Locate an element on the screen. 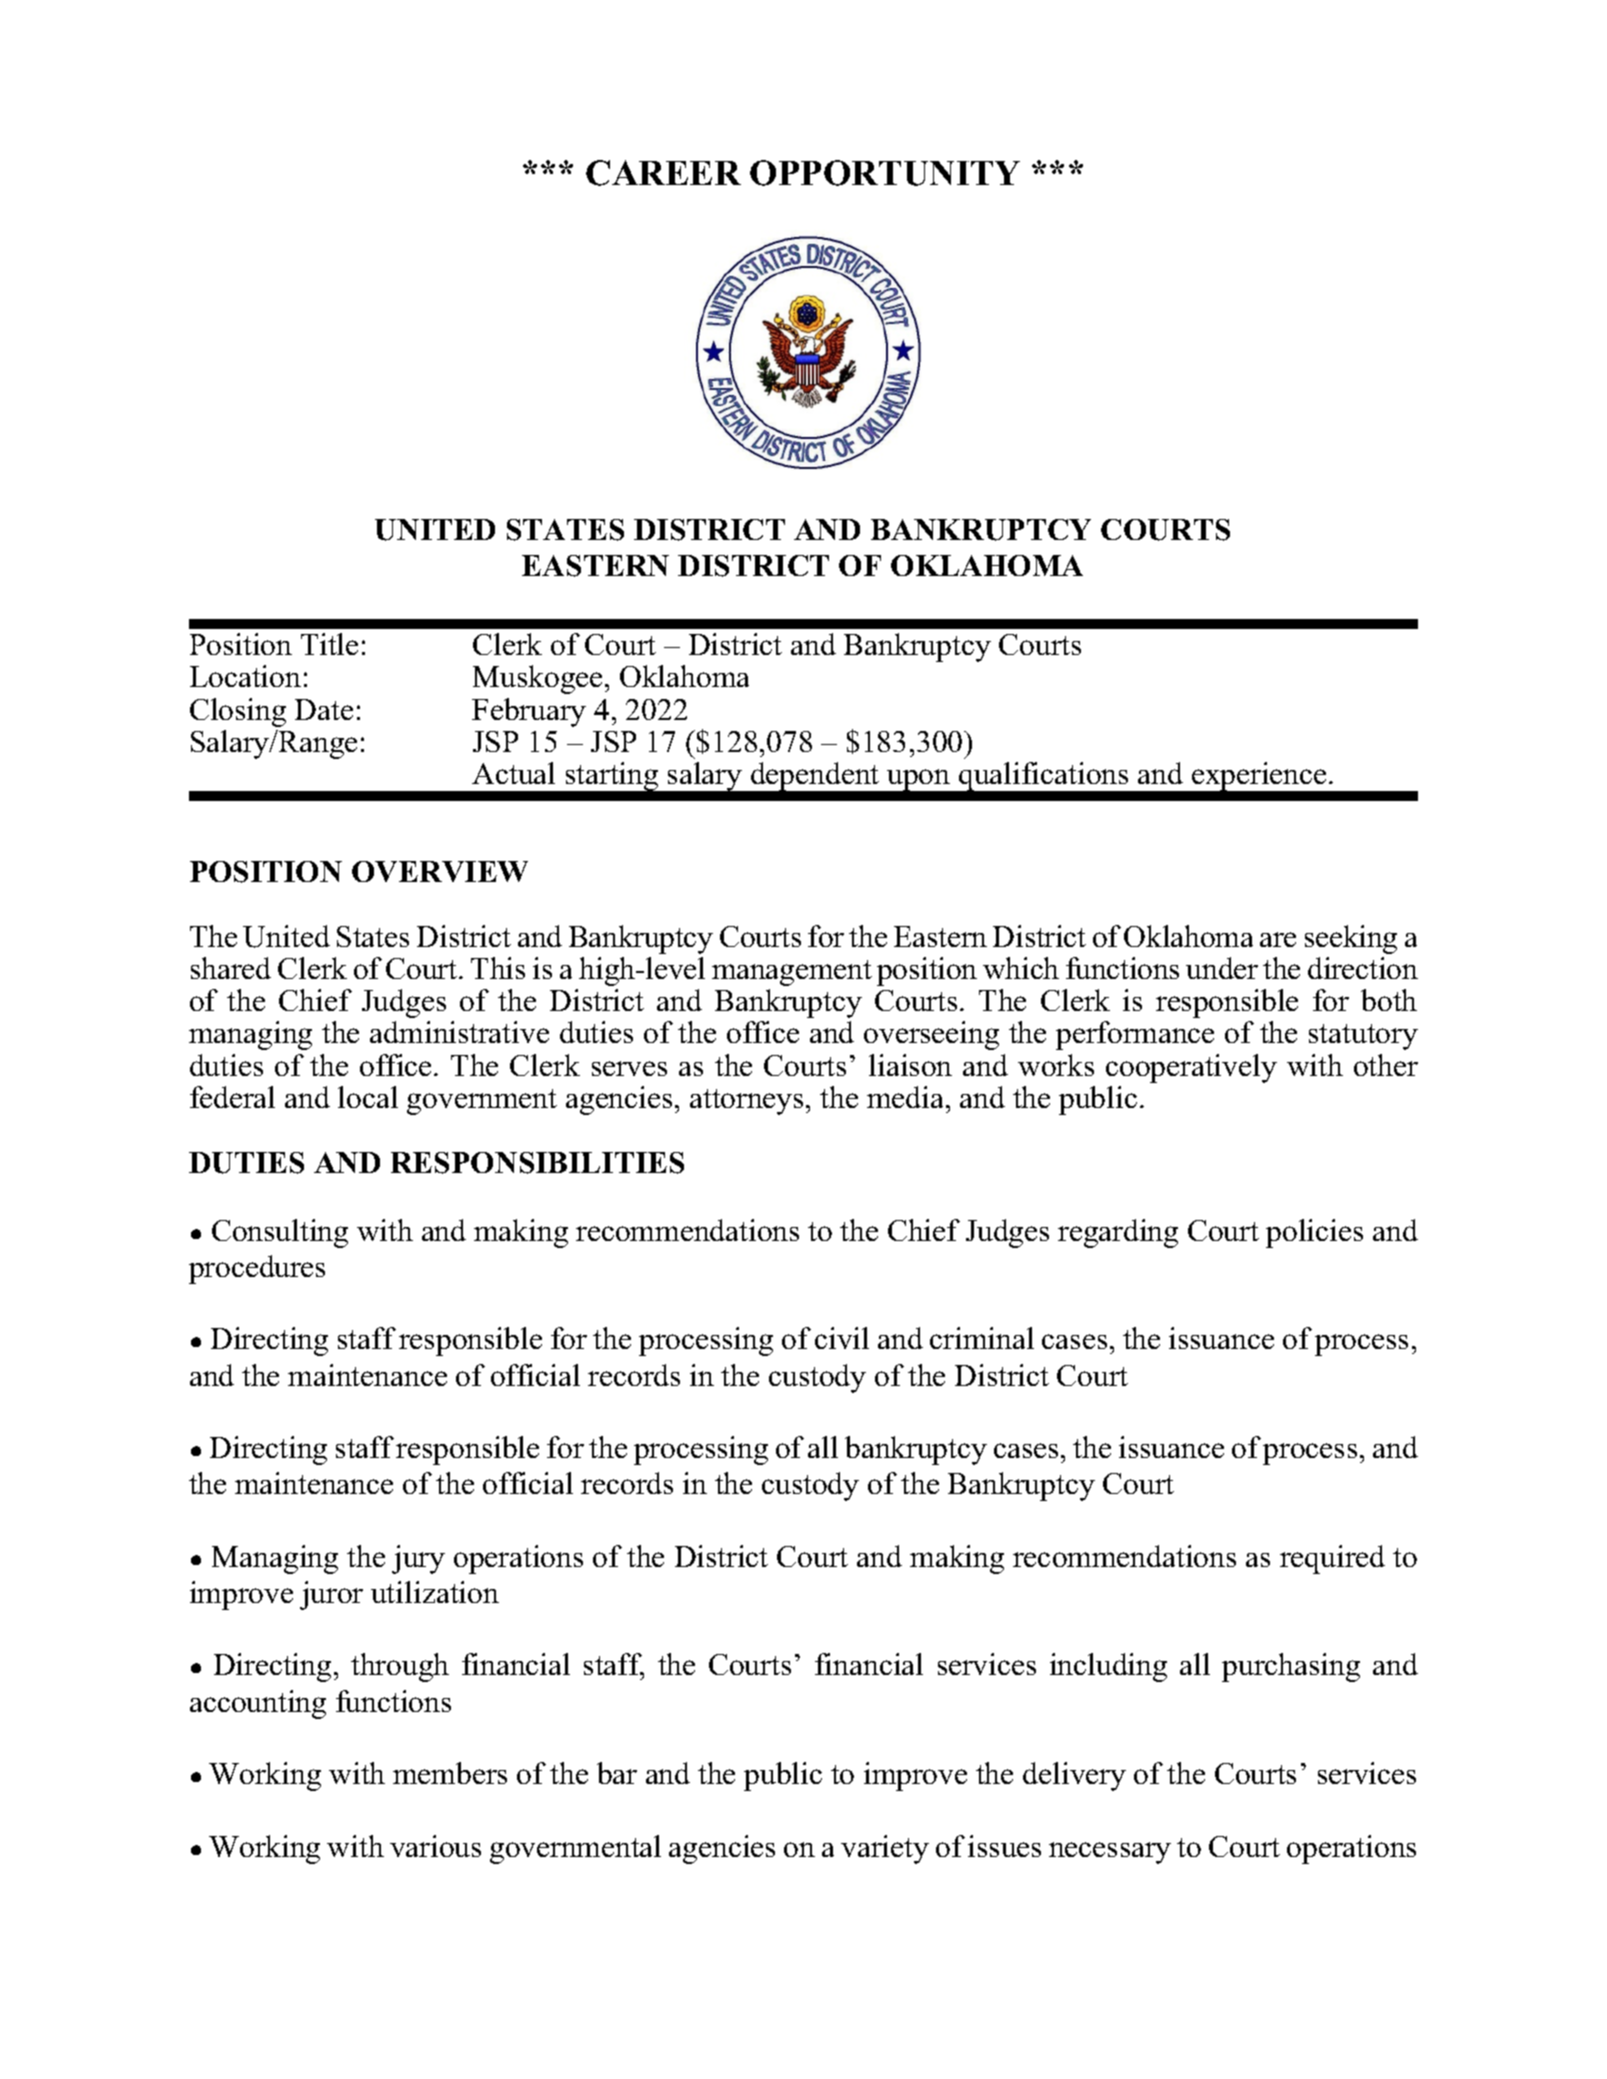  civil is located at coordinates (842, 1338).
